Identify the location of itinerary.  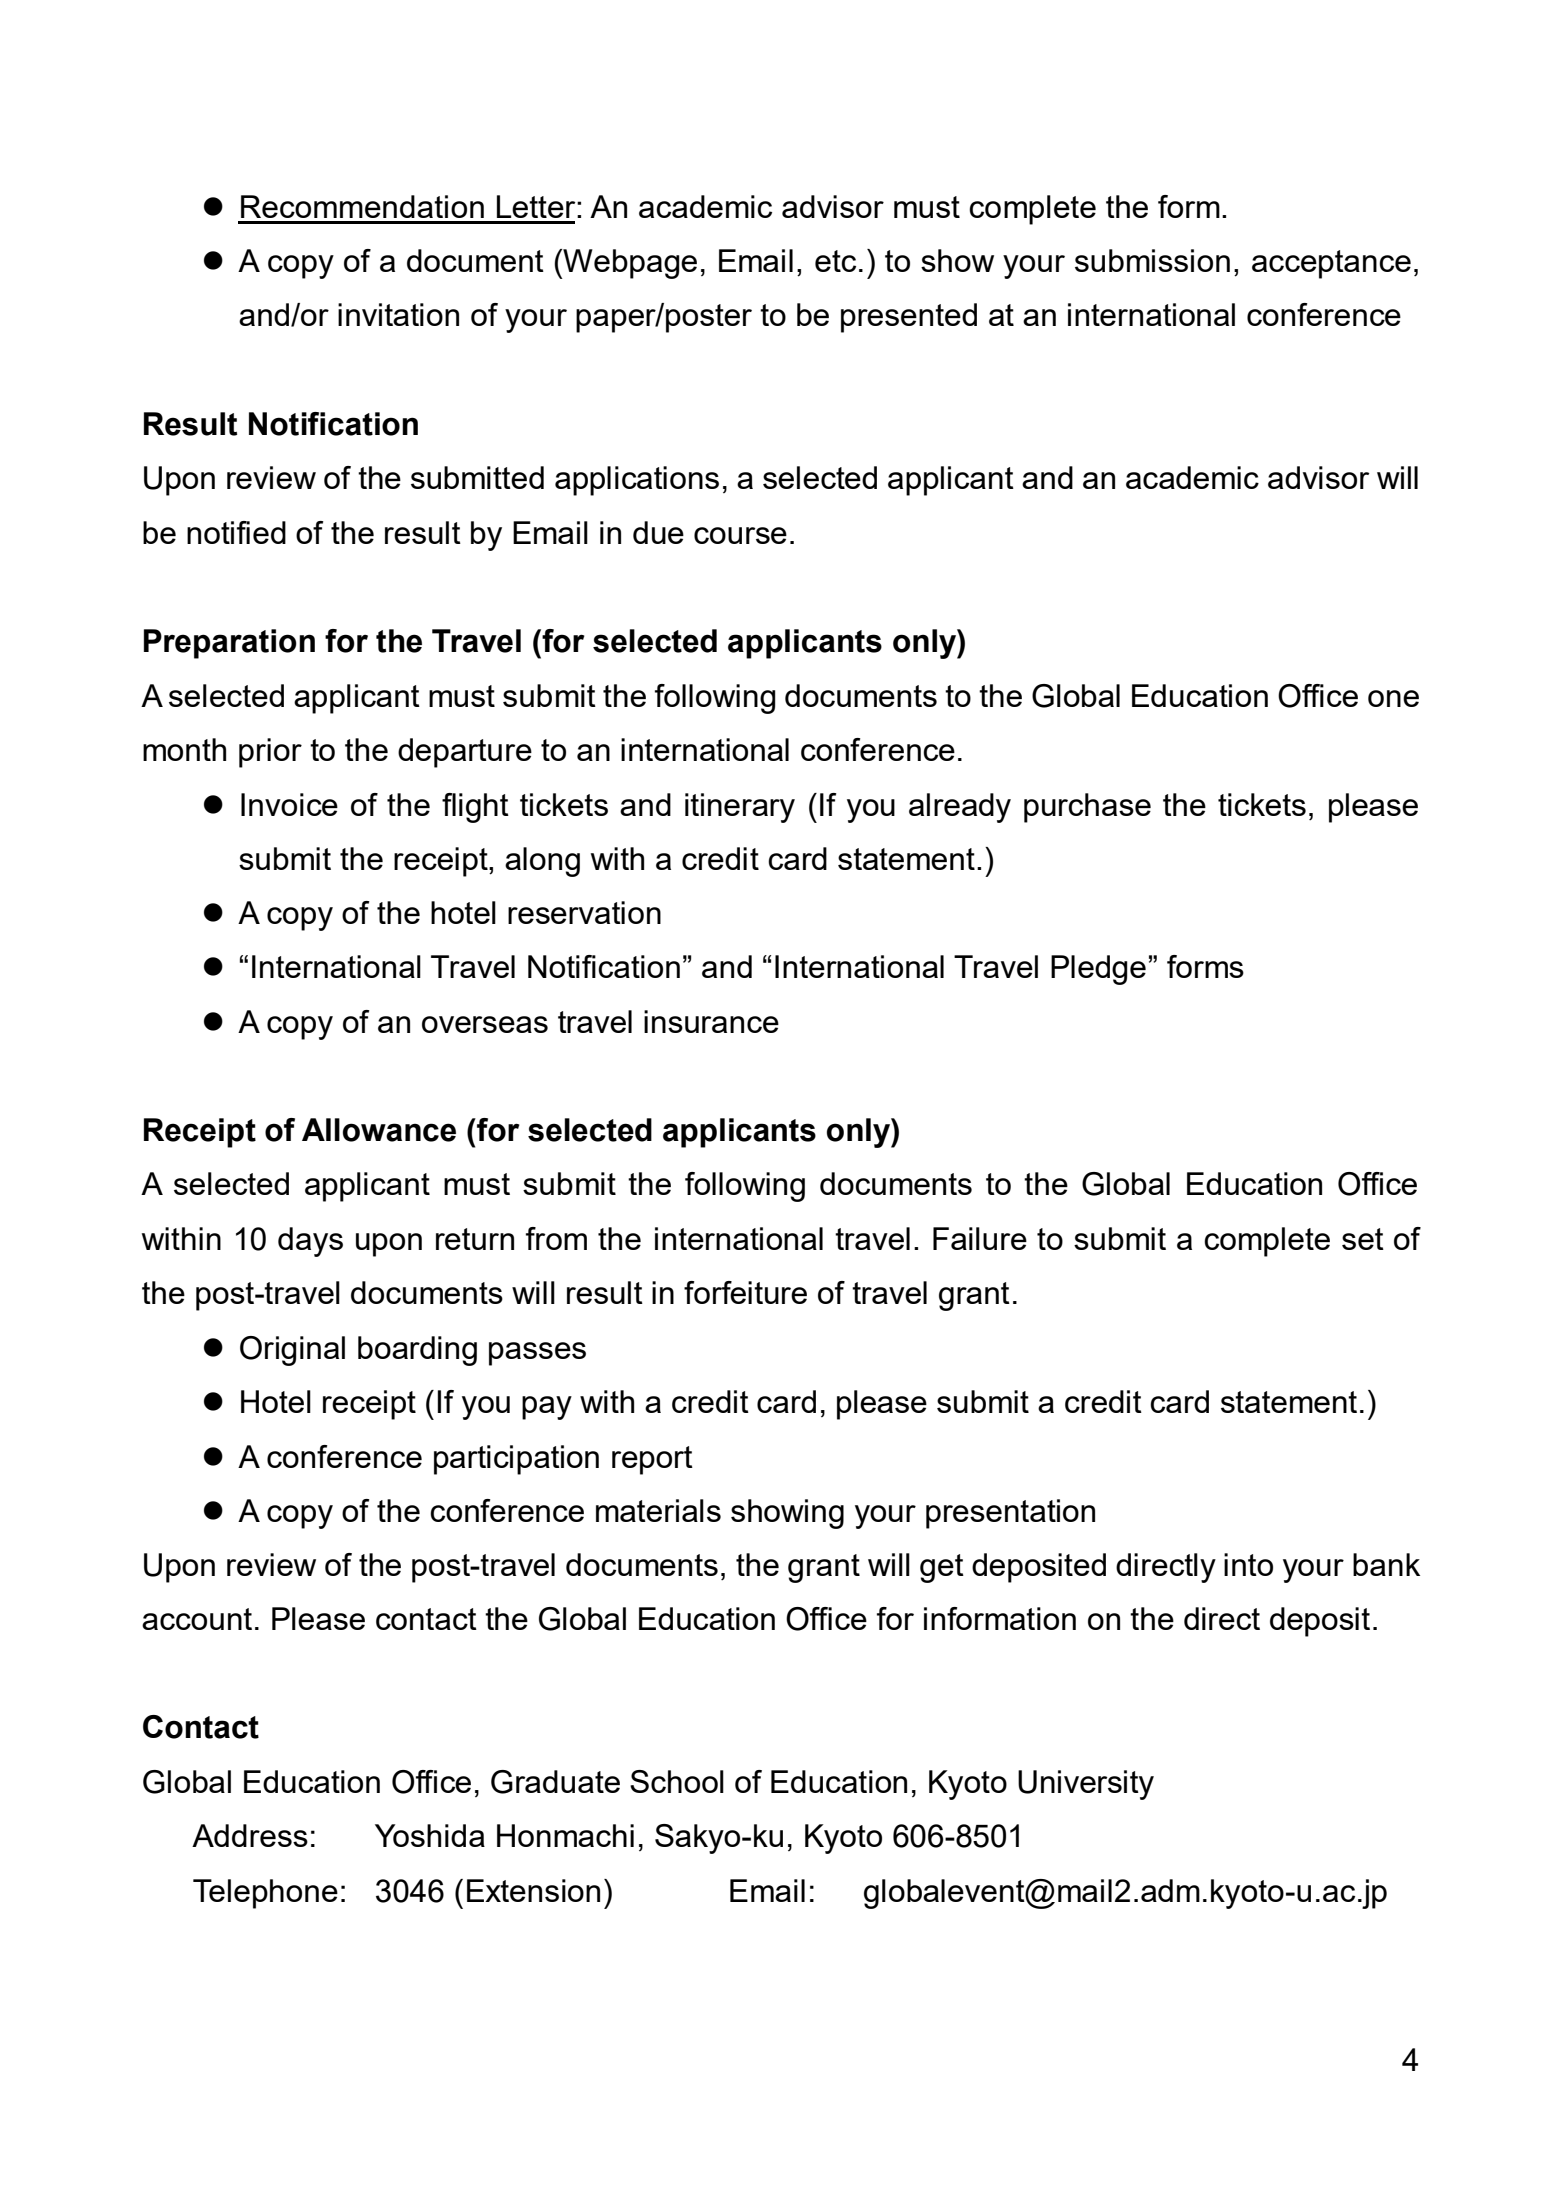
(740, 808).
